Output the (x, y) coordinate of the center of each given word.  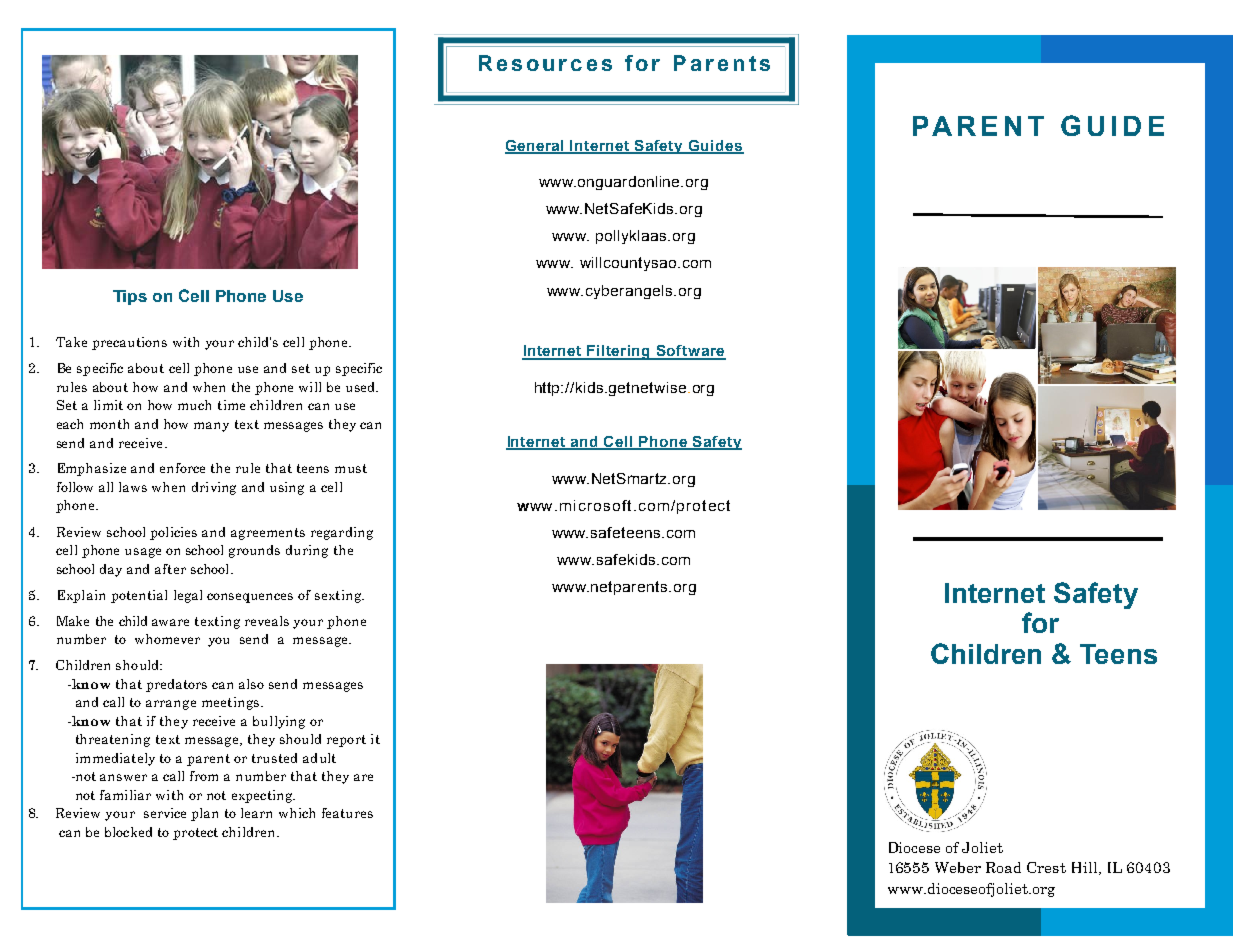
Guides (715, 146)
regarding (342, 533)
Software (690, 352)
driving (214, 488)
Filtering (619, 352)
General (536, 146)
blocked (128, 832)
